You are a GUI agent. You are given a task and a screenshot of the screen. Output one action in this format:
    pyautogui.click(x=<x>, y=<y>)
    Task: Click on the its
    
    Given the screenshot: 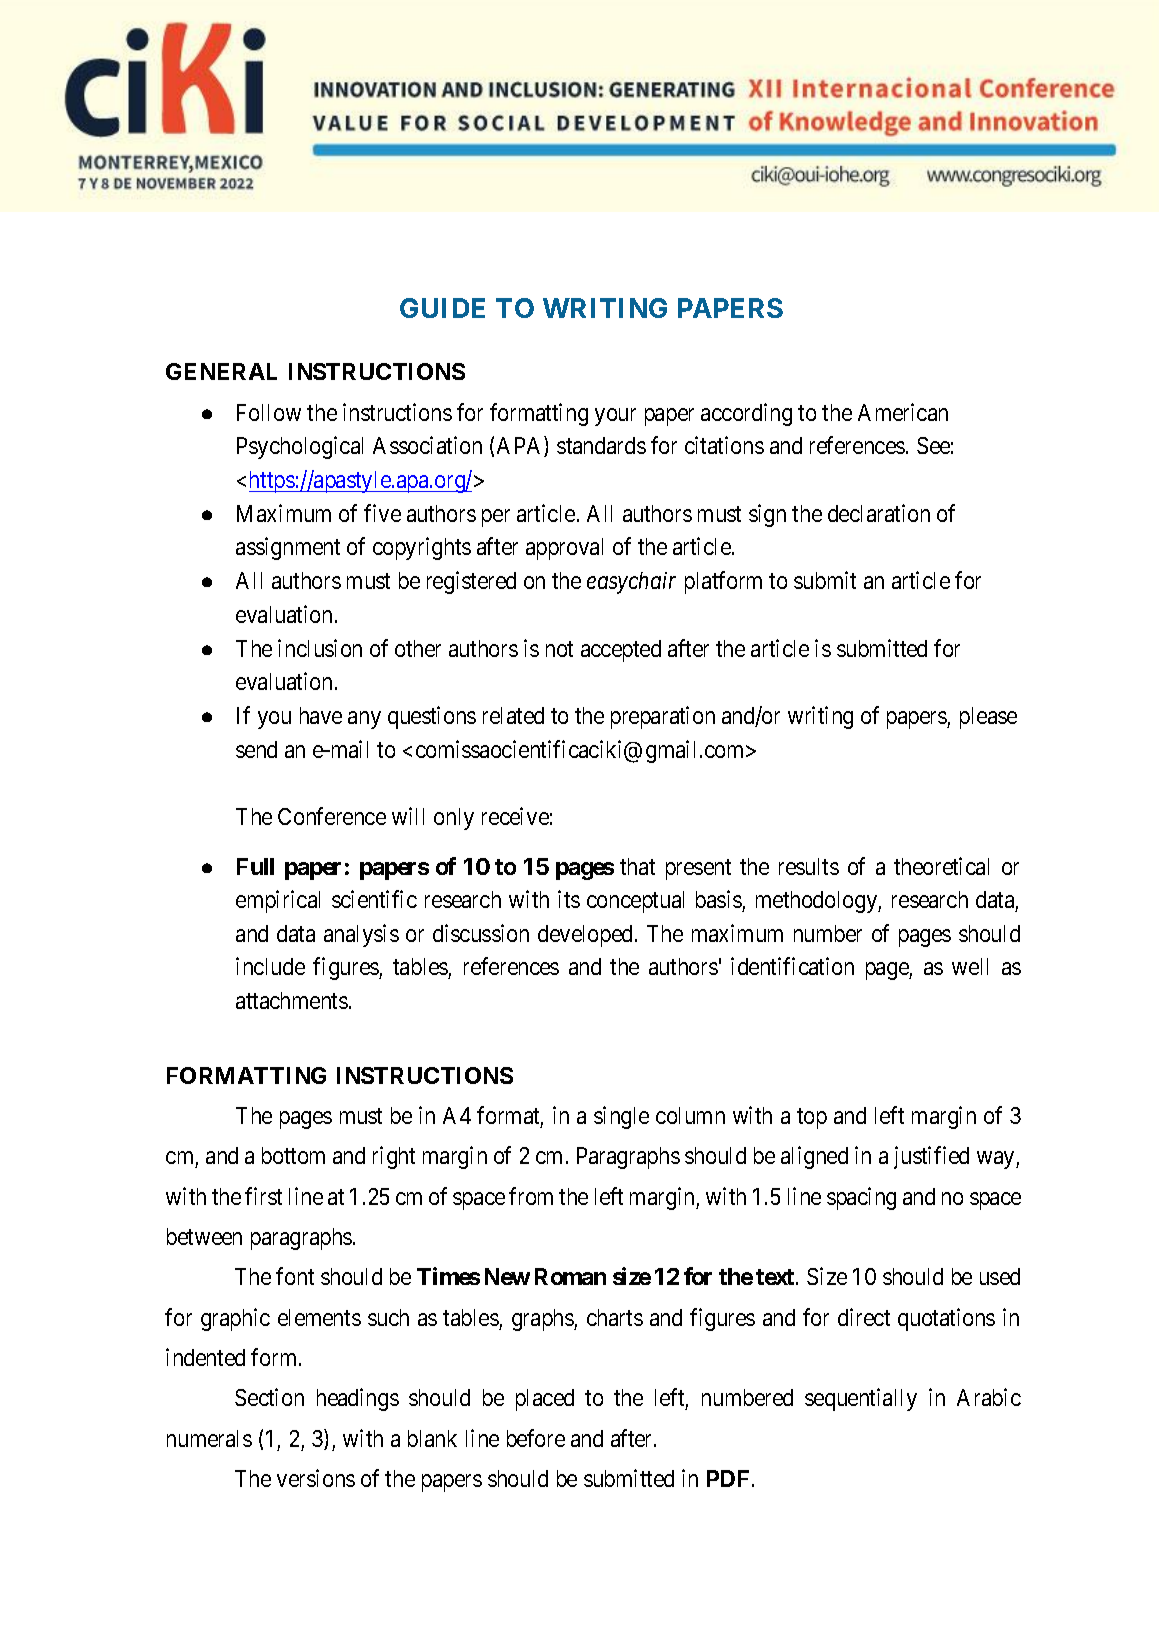 What is the action you would take?
    pyautogui.click(x=569, y=899)
